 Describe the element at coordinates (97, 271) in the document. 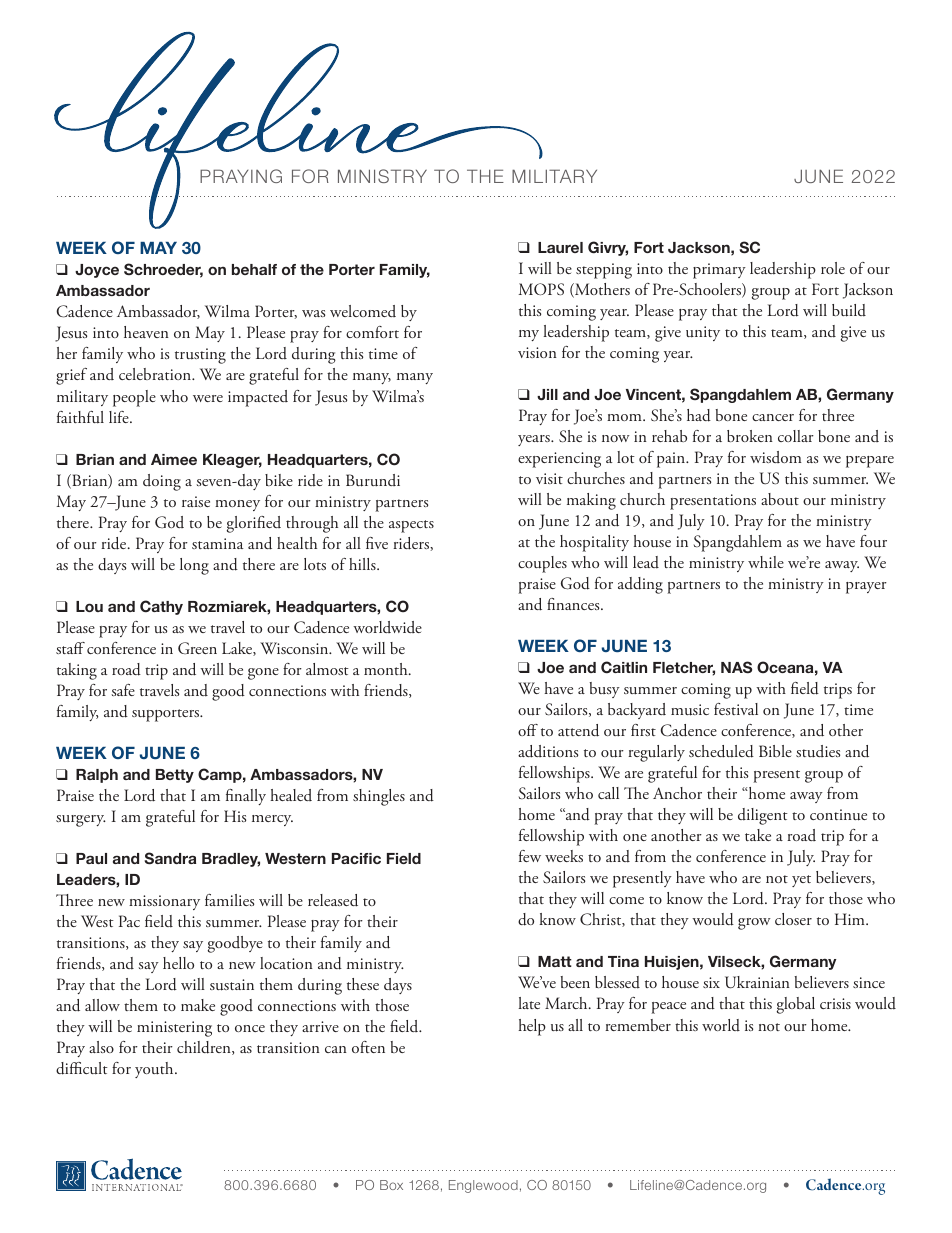

I see `Joyce` at that location.
